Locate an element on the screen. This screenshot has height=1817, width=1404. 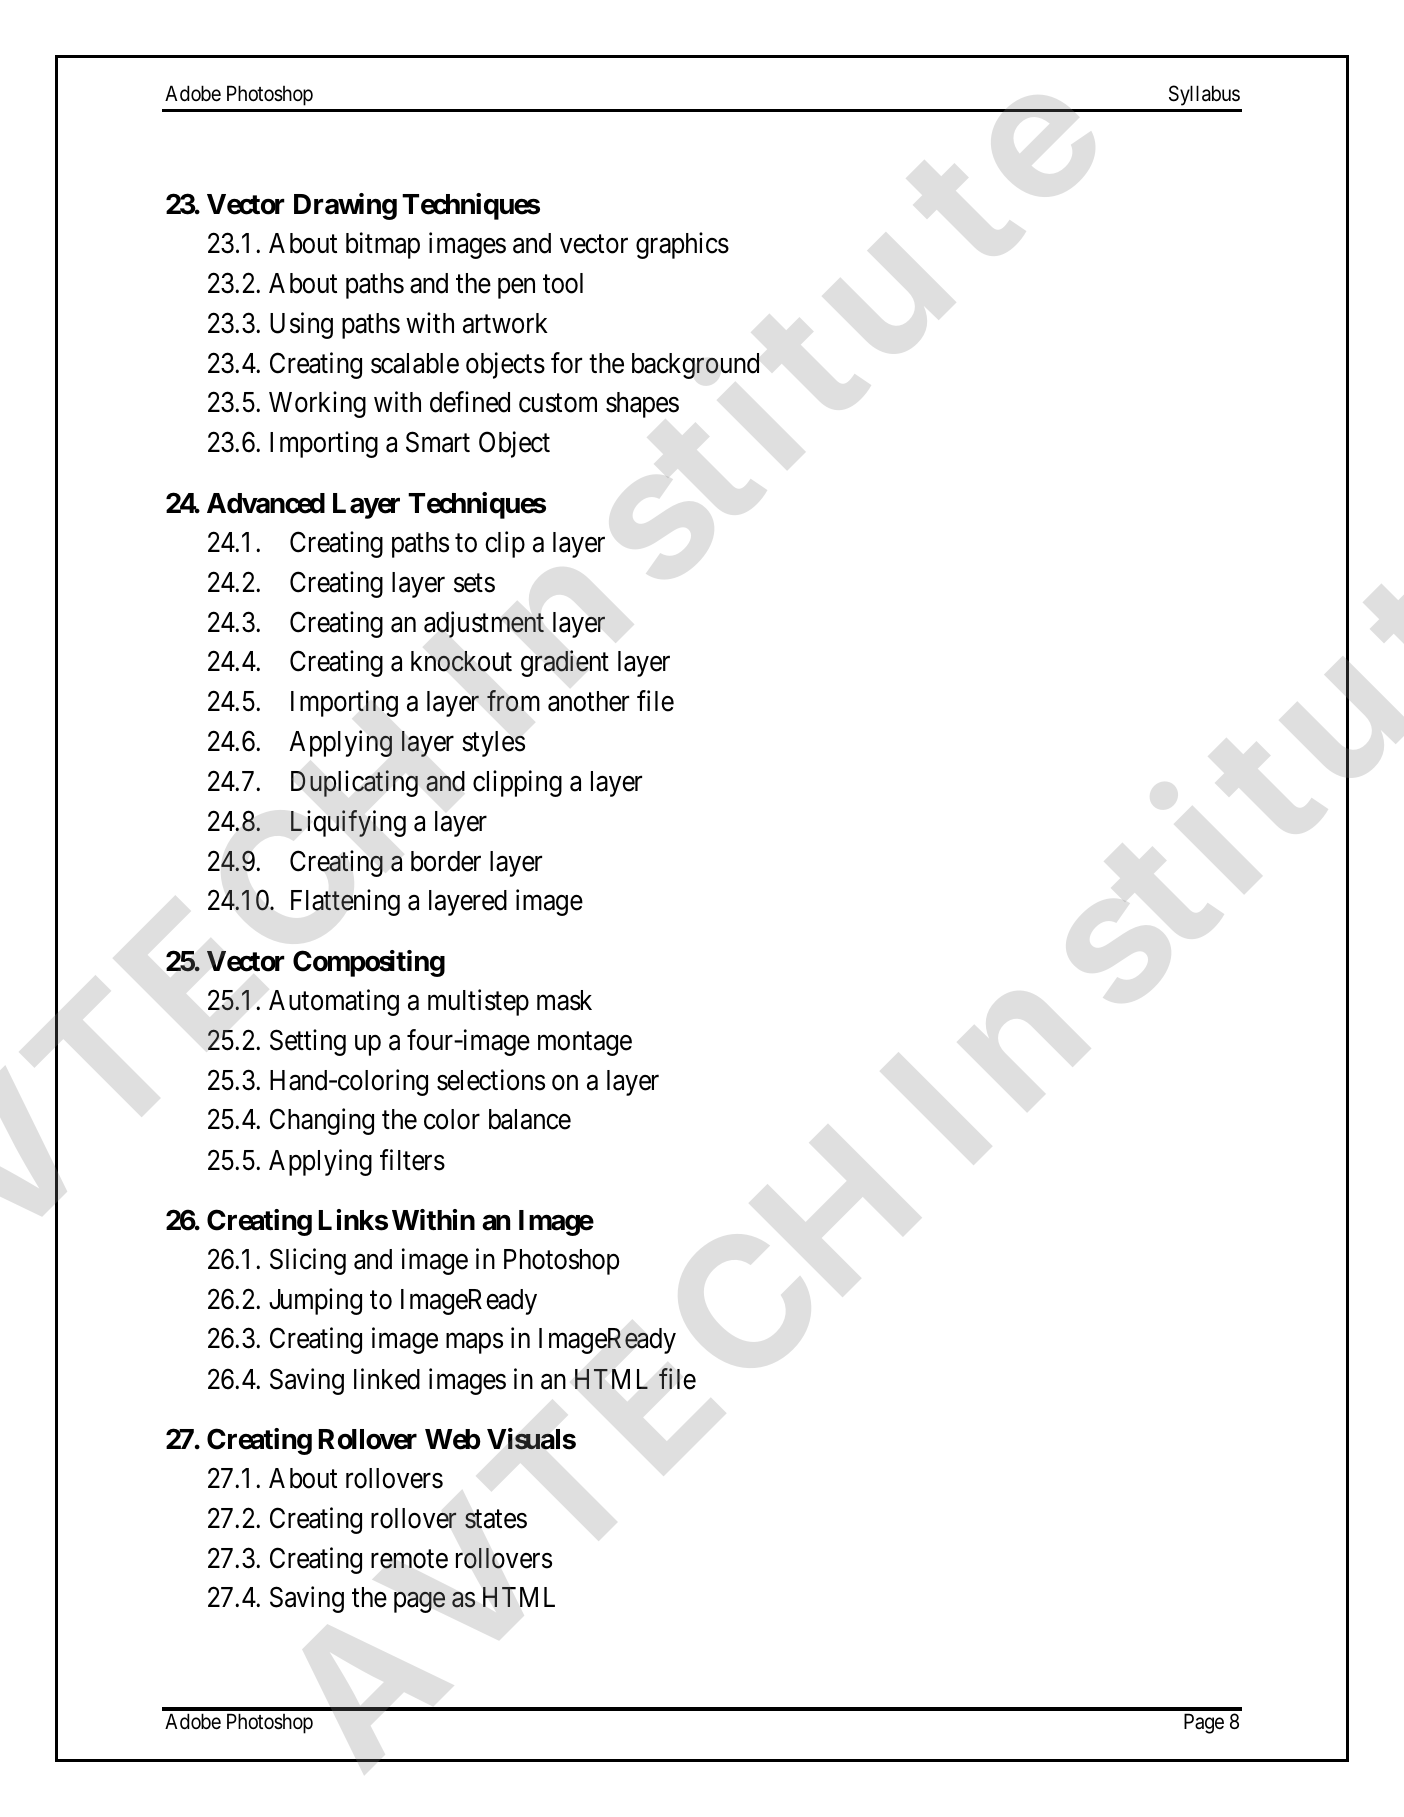
Web is located at coordinates (453, 1439).
